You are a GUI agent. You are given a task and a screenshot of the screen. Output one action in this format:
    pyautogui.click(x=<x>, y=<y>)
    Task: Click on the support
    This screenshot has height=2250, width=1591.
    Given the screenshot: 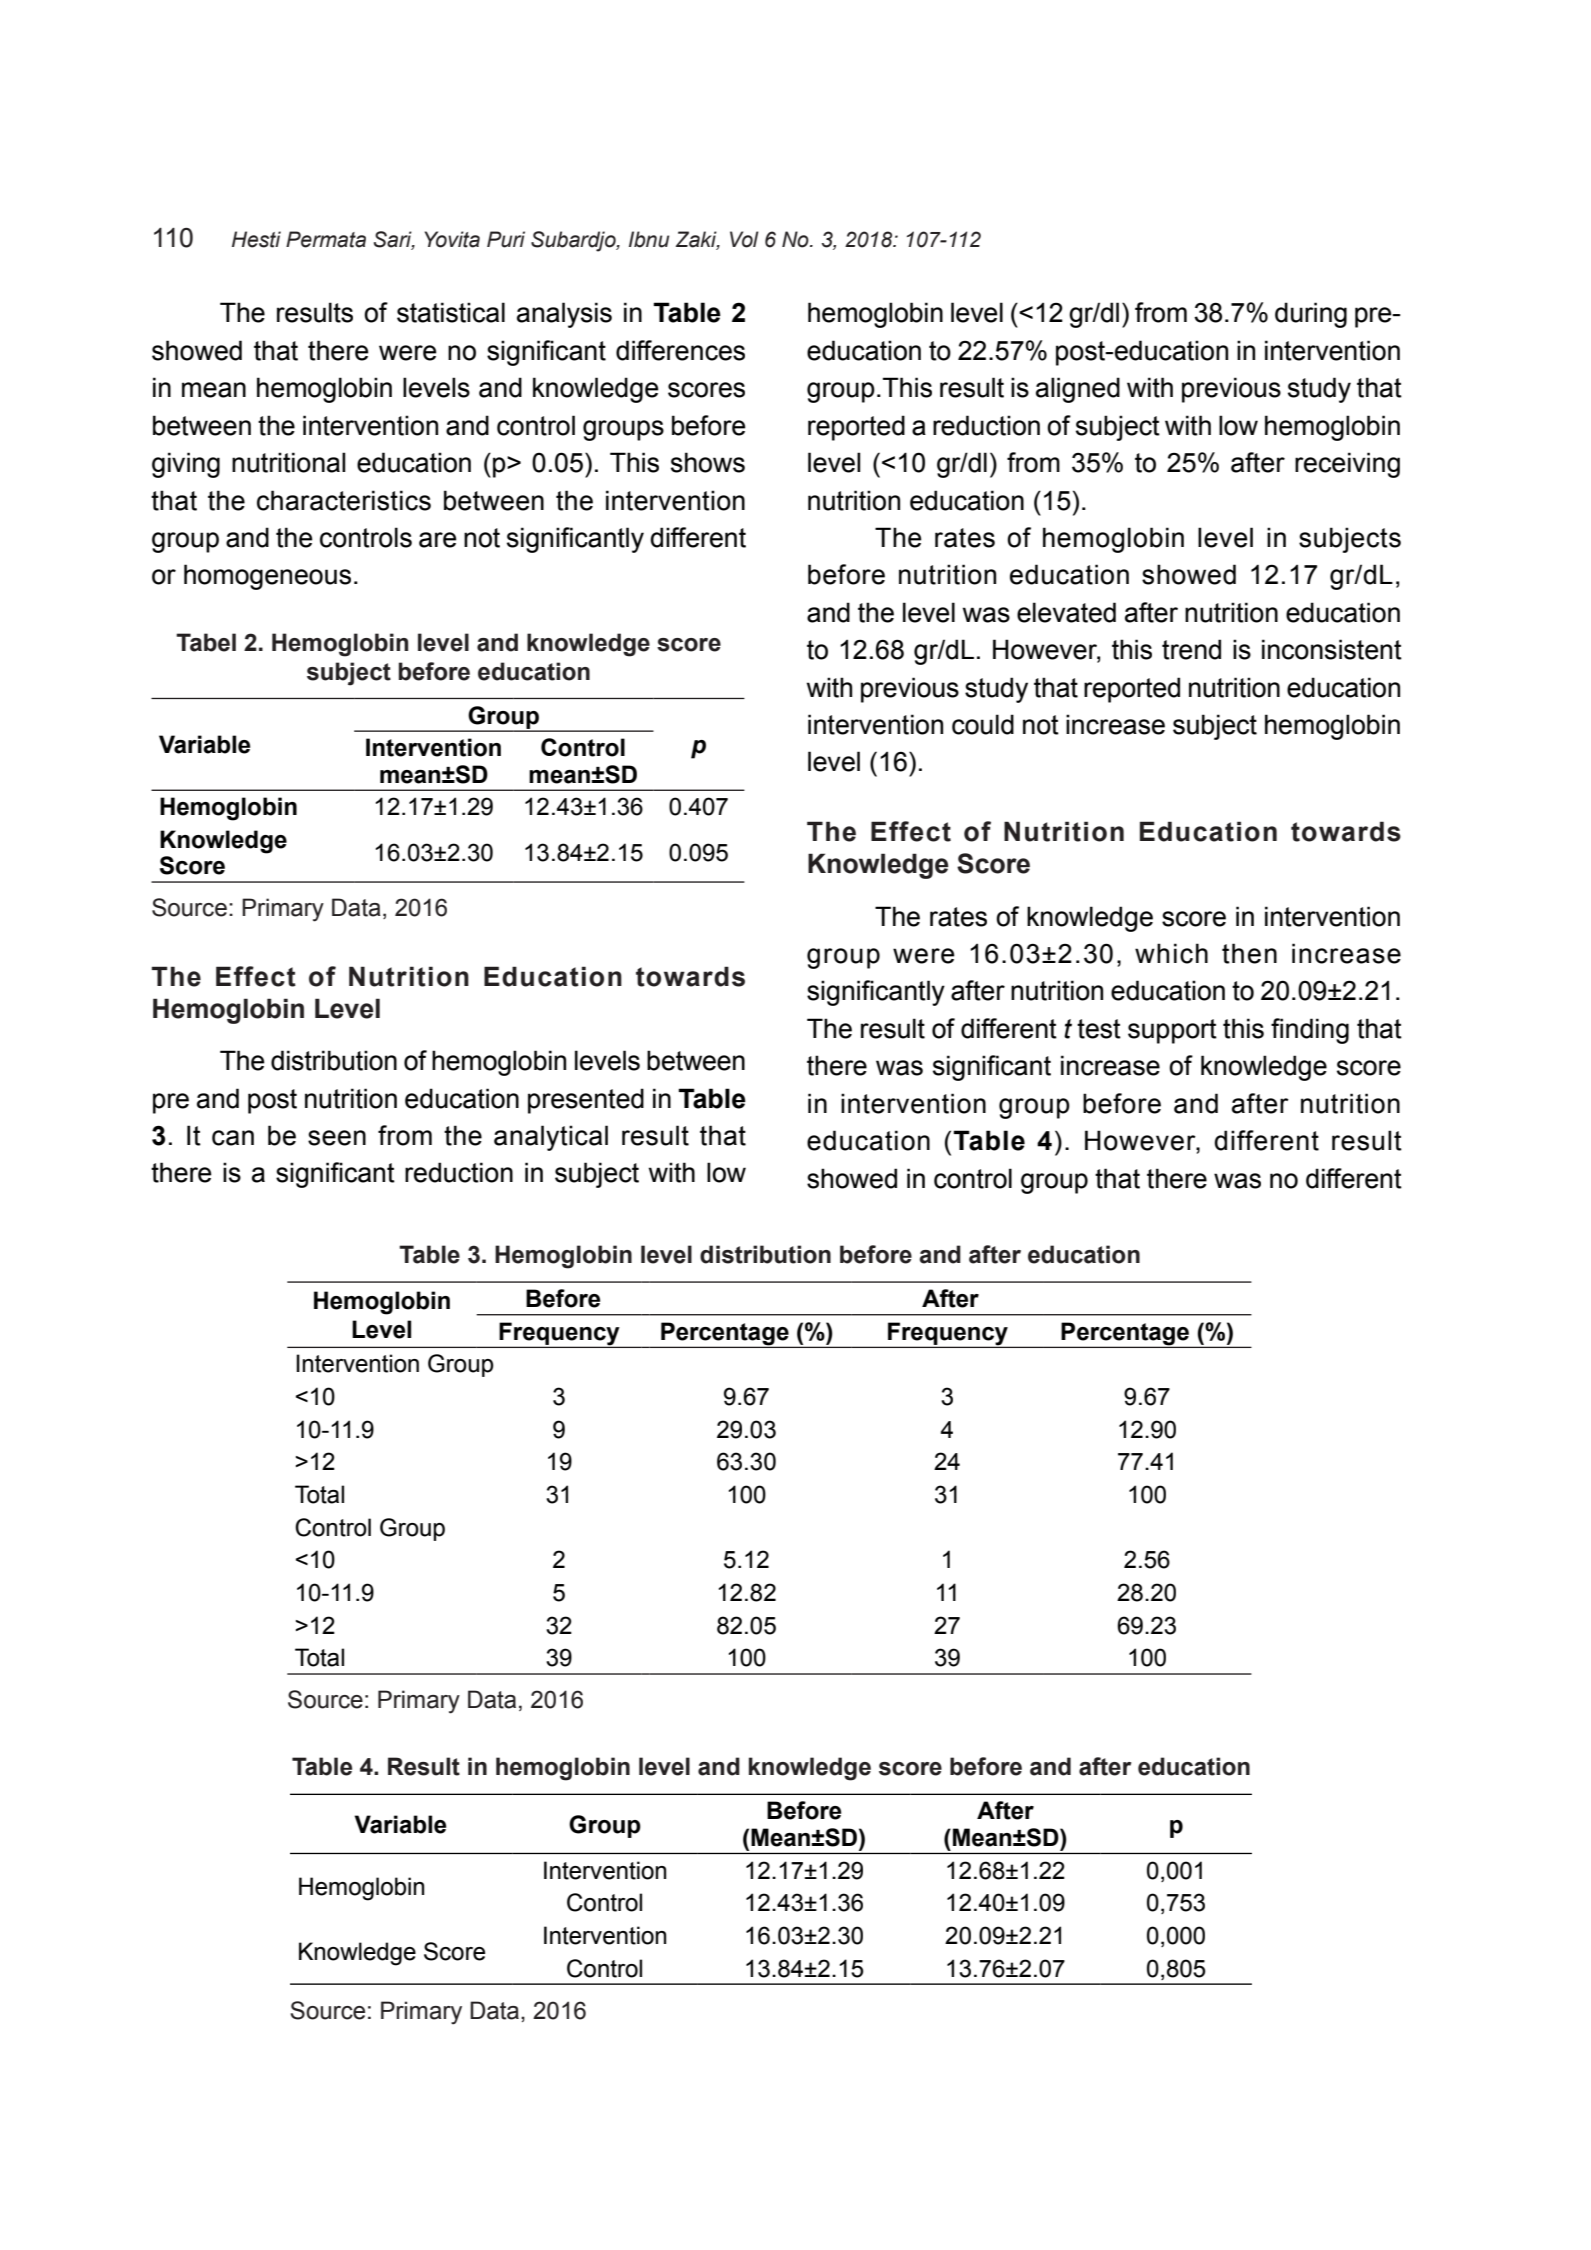 What is the action you would take?
    pyautogui.click(x=1172, y=1031)
